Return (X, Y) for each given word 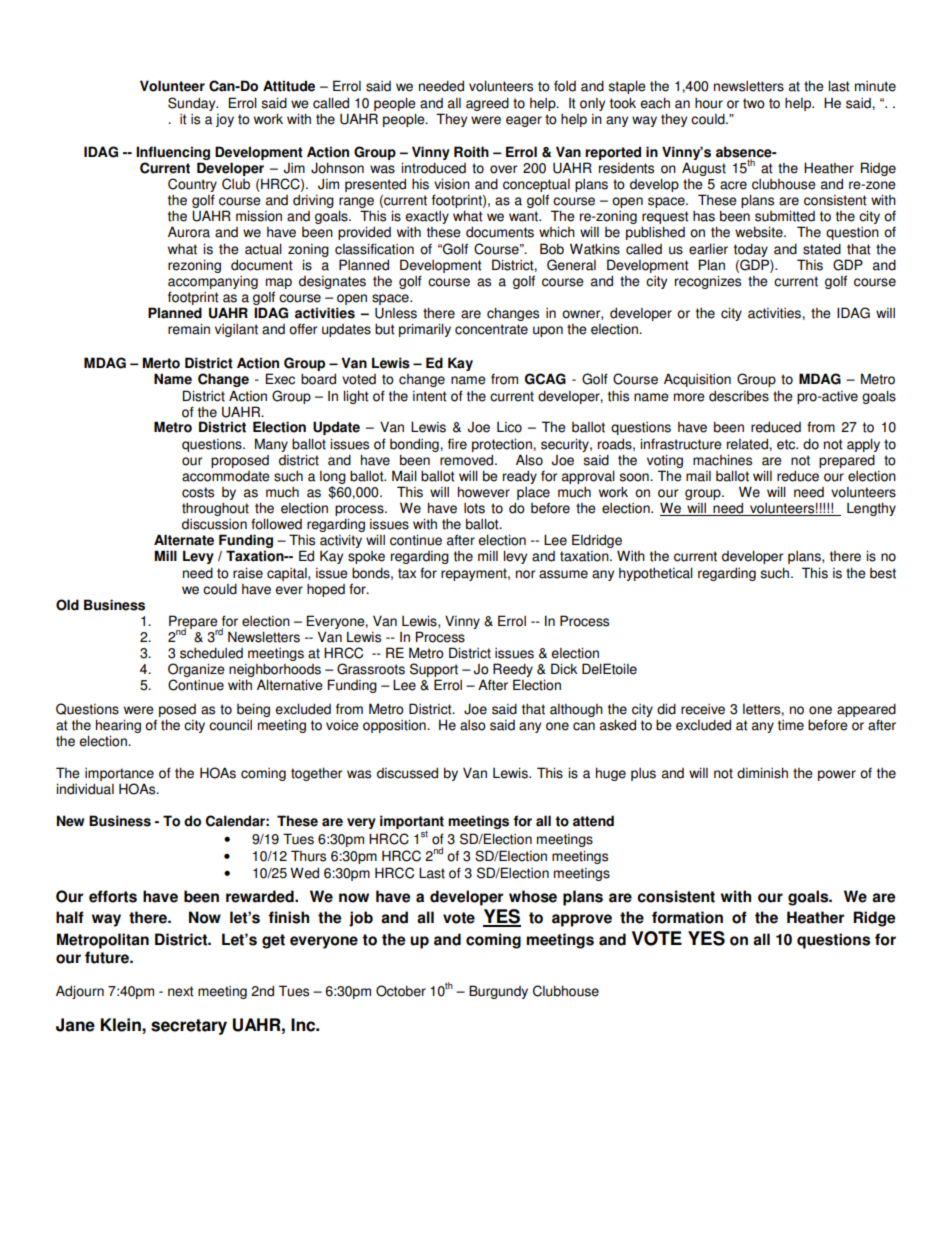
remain (189, 329)
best (883, 573)
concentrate (491, 329)
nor (525, 574)
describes (739, 396)
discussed (407, 773)
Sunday (193, 104)
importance (119, 776)
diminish (762, 773)
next (181, 991)
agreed (487, 104)
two (754, 103)
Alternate (184, 540)
